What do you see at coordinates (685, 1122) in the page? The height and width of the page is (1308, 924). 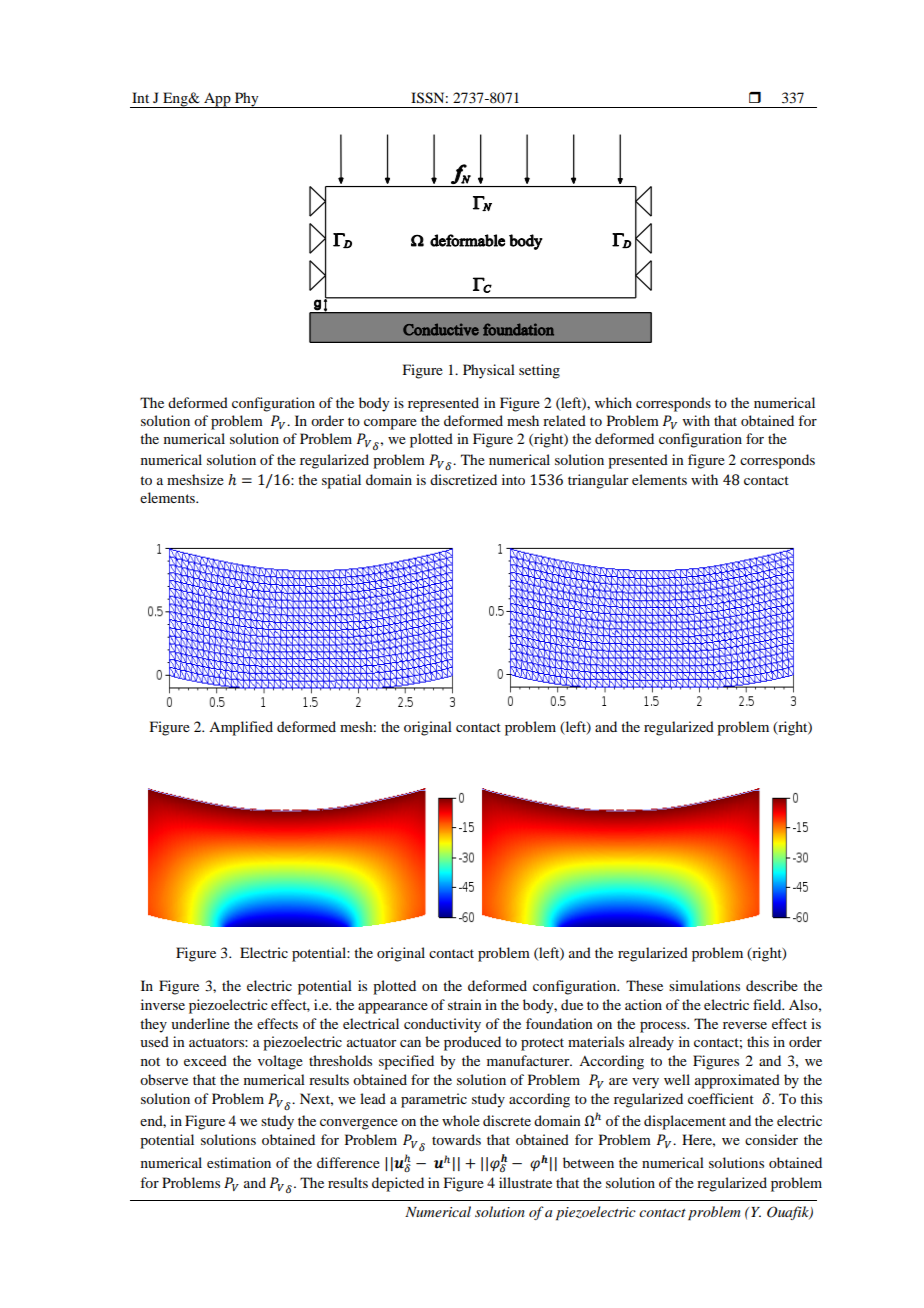 I see `displacement` at bounding box center [685, 1122].
